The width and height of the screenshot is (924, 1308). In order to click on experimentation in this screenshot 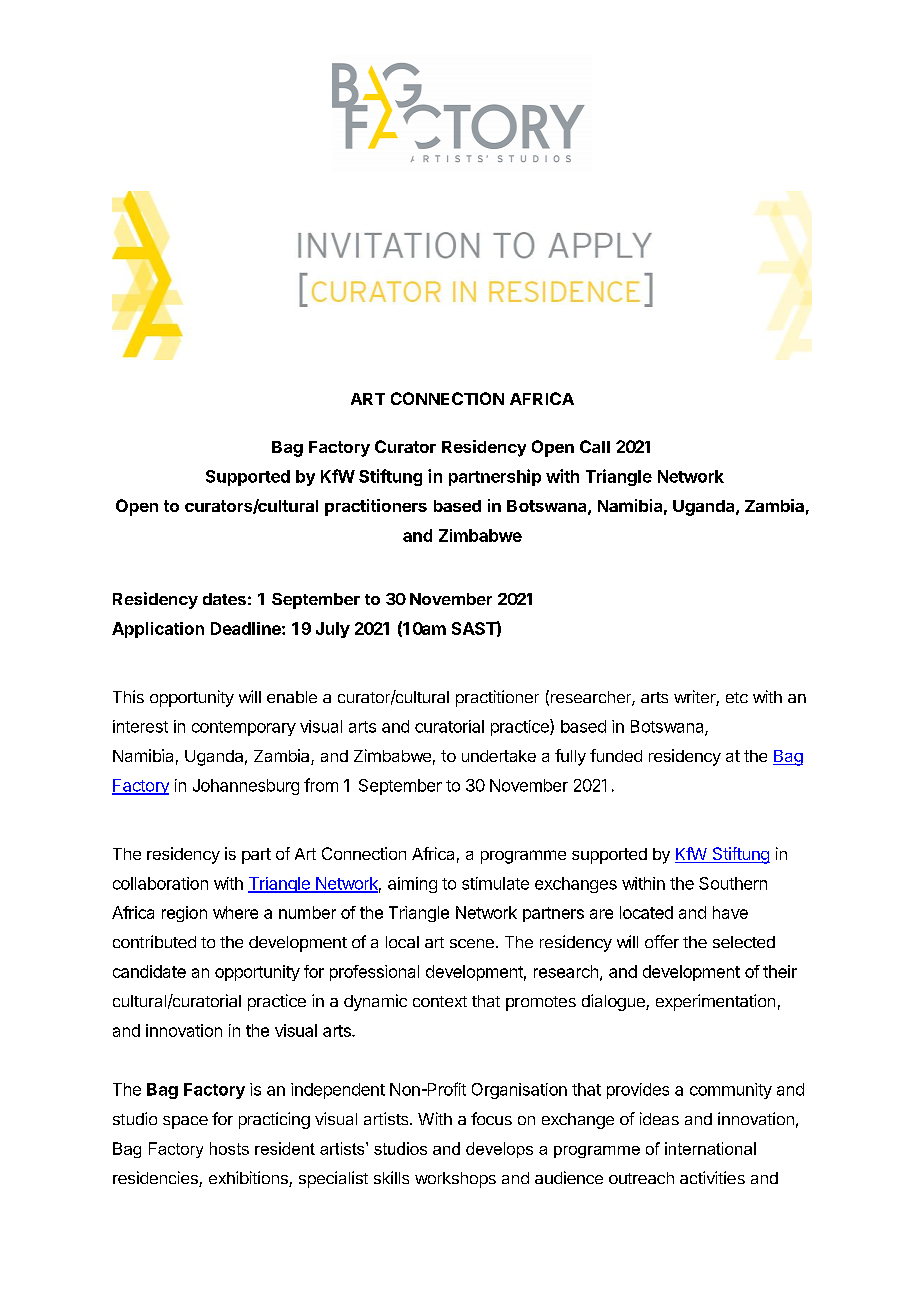, I will do `click(715, 1002)`.
